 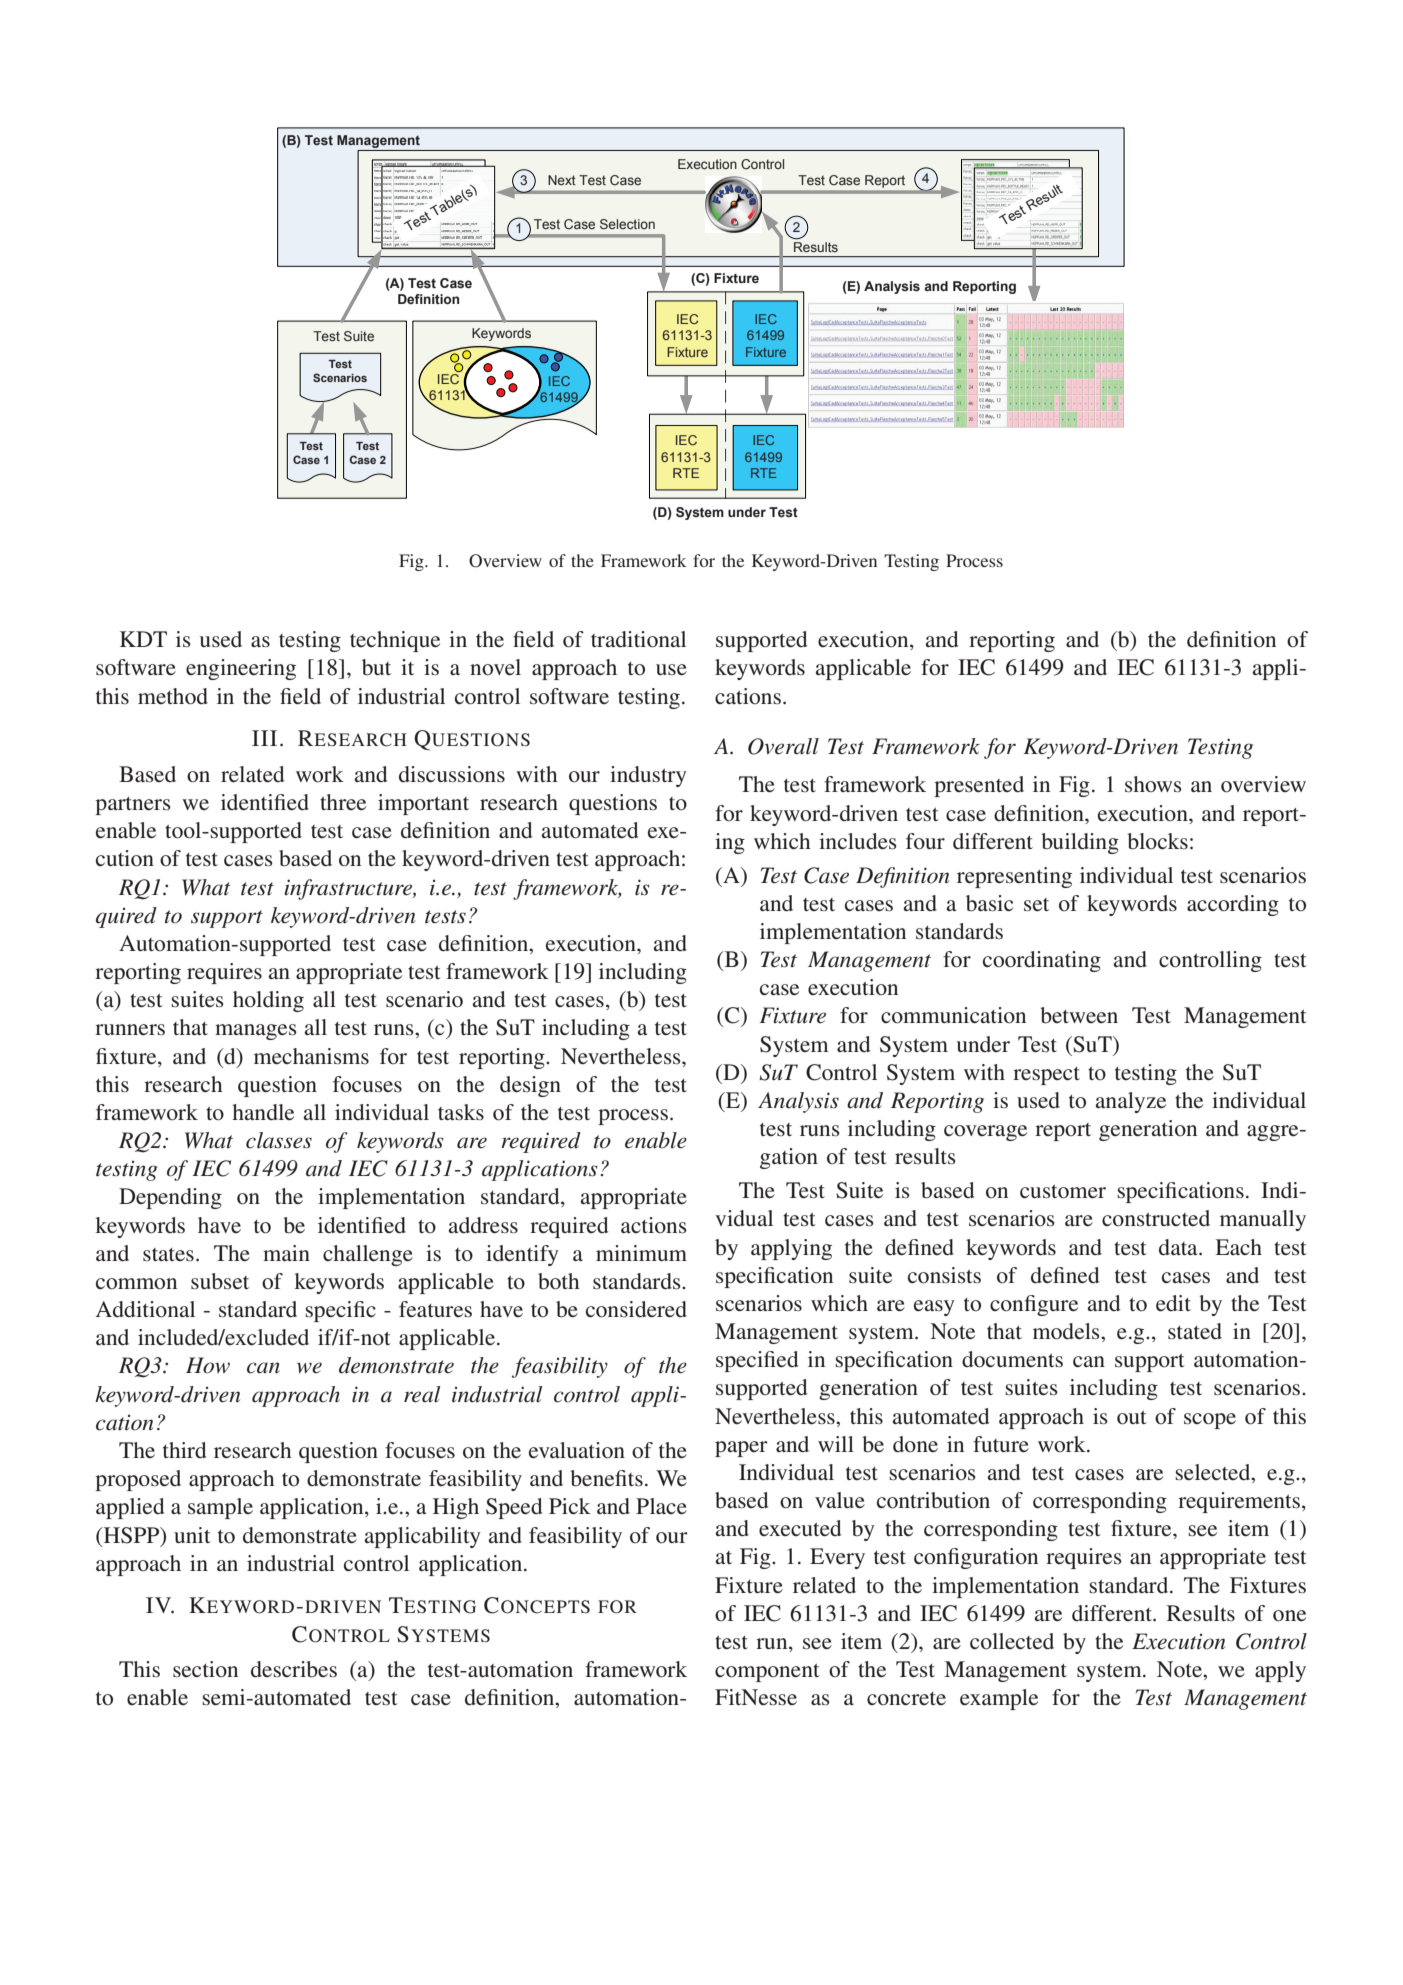 What do you see at coordinates (627, 224) in the image?
I see `Selection` at bounding box center [627, 224].
